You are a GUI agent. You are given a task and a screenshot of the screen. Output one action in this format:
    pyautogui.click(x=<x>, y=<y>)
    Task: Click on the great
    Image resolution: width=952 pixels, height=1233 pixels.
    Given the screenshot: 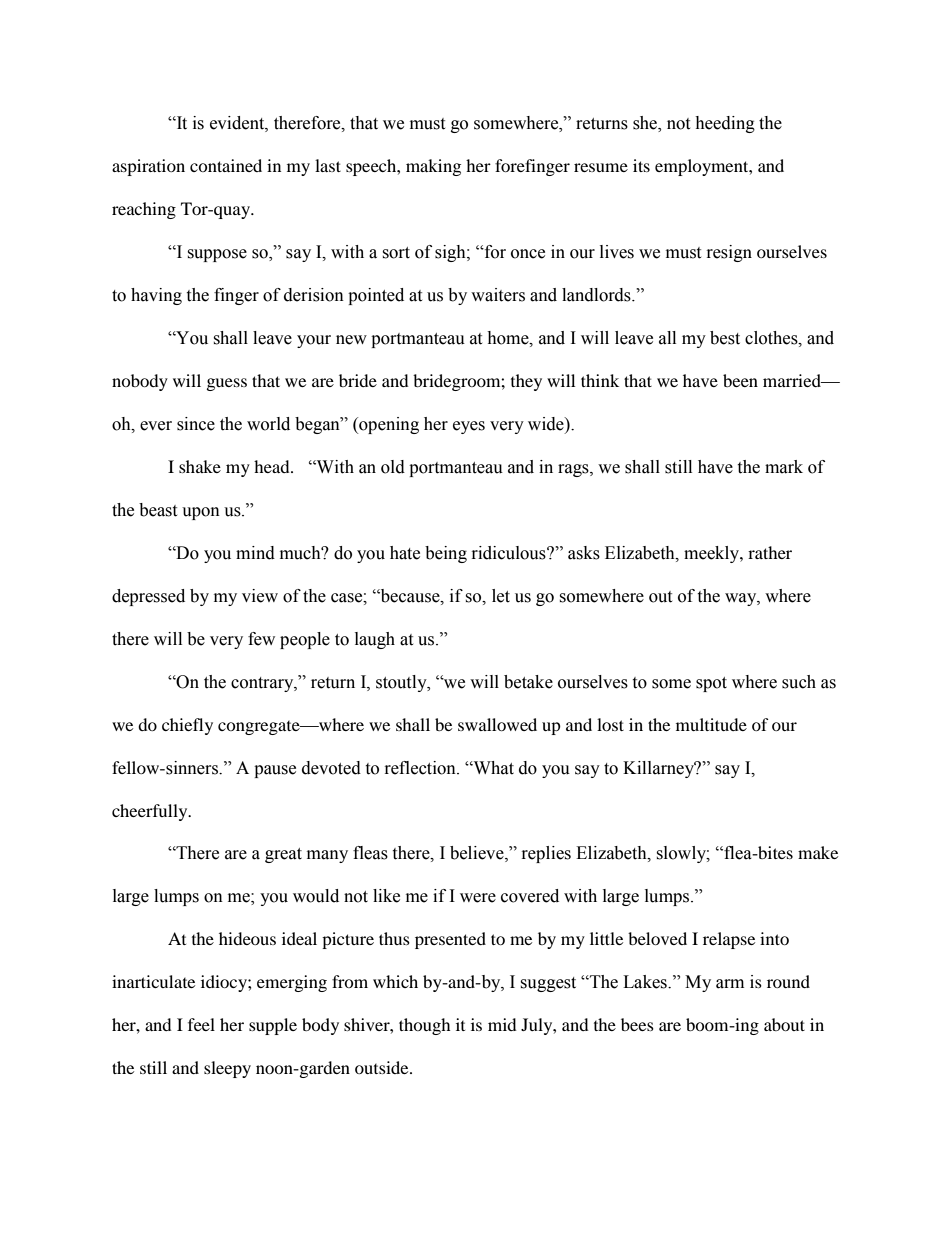 What is the action you would take?
    pyautogui.click(x=283, y=855)
